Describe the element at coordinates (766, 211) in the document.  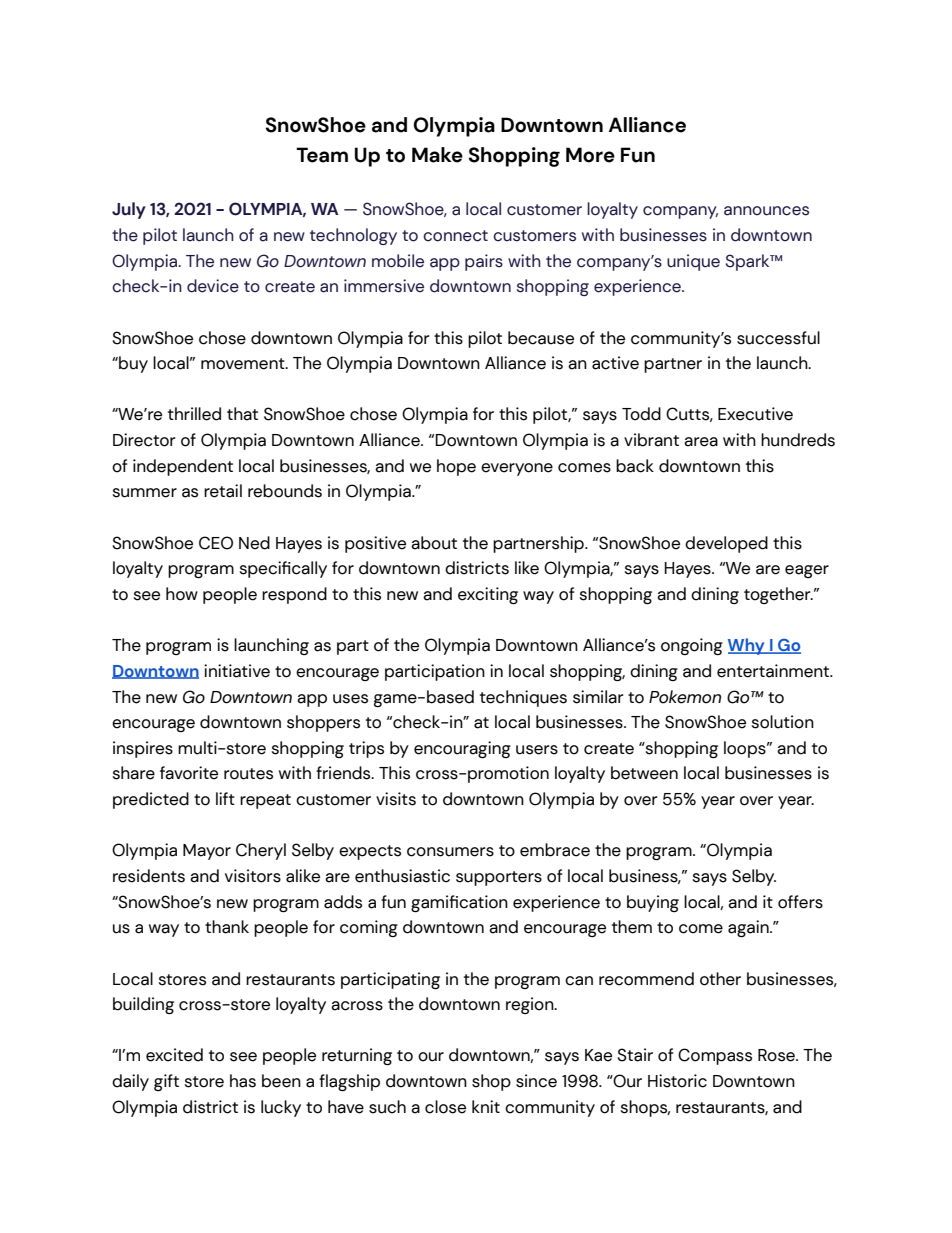
I see `announces` at that location.
